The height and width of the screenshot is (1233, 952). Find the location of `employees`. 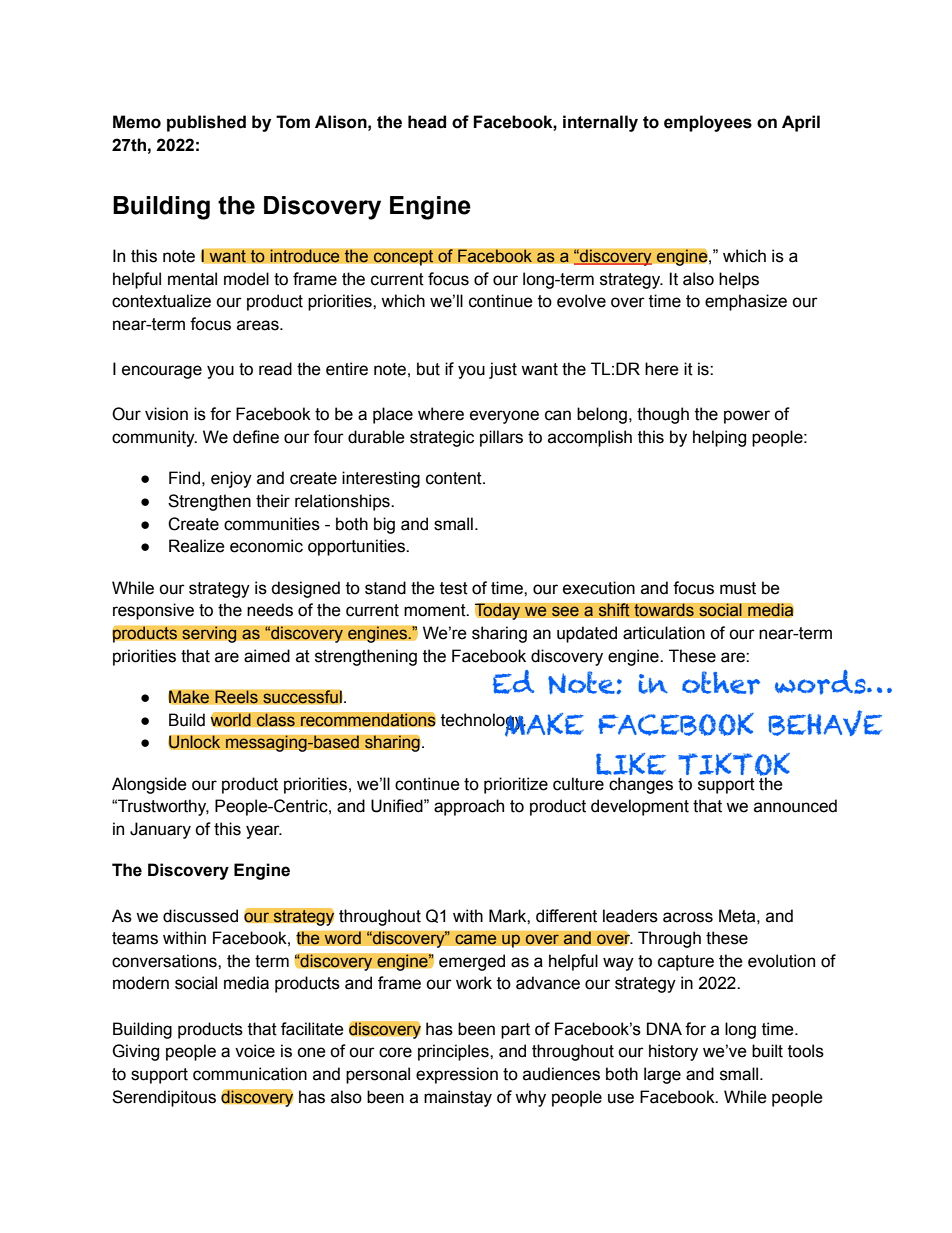

employees is located at coordinates (708, 123).
